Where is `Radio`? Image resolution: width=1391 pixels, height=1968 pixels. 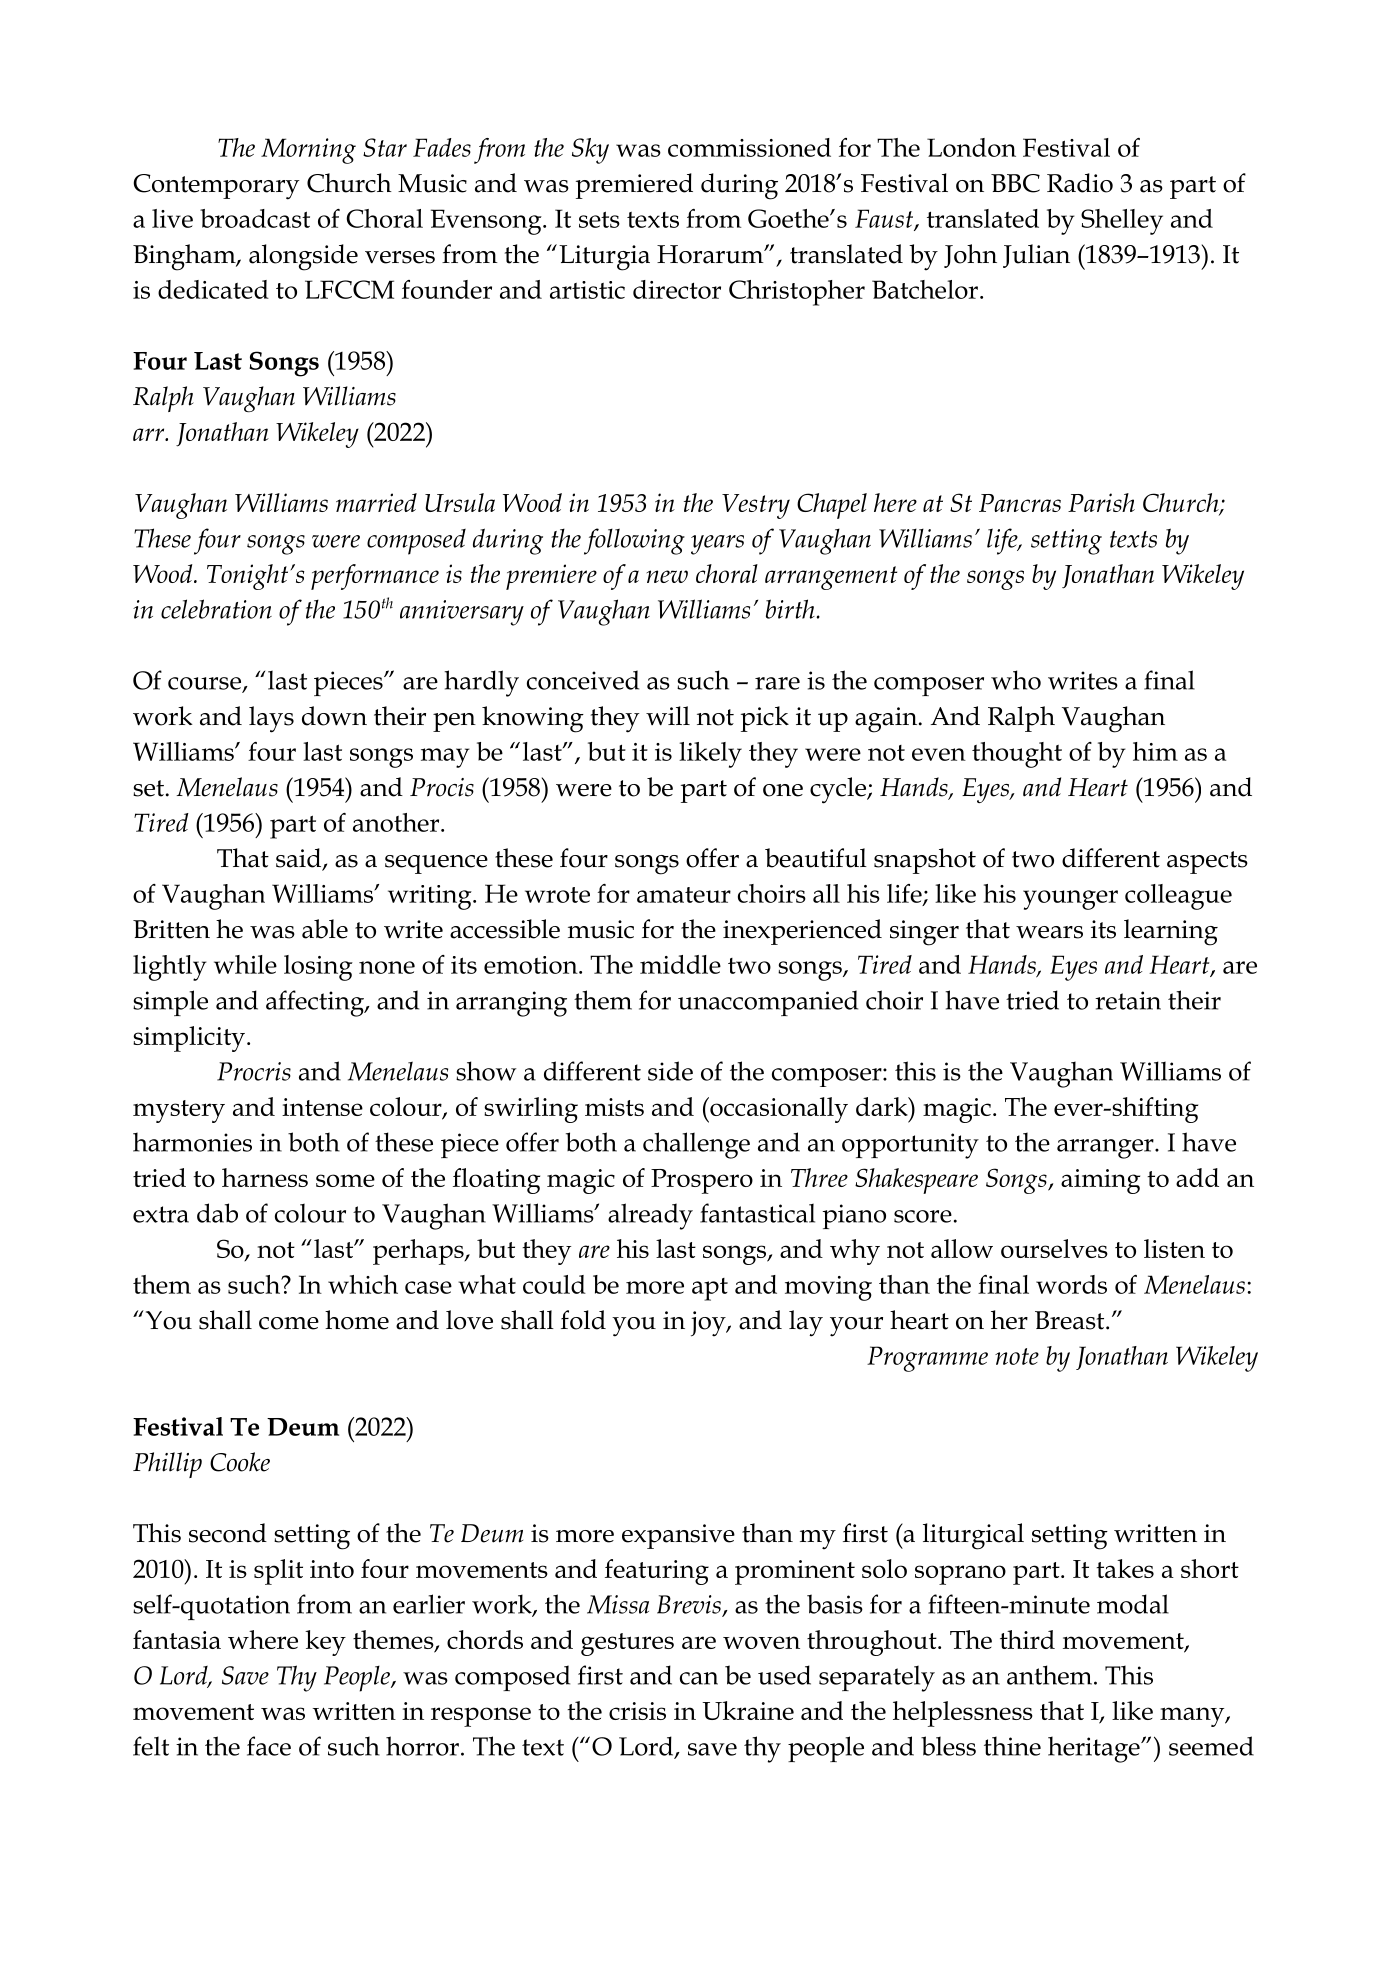 Radio is located at coordinates (1080, 183).
